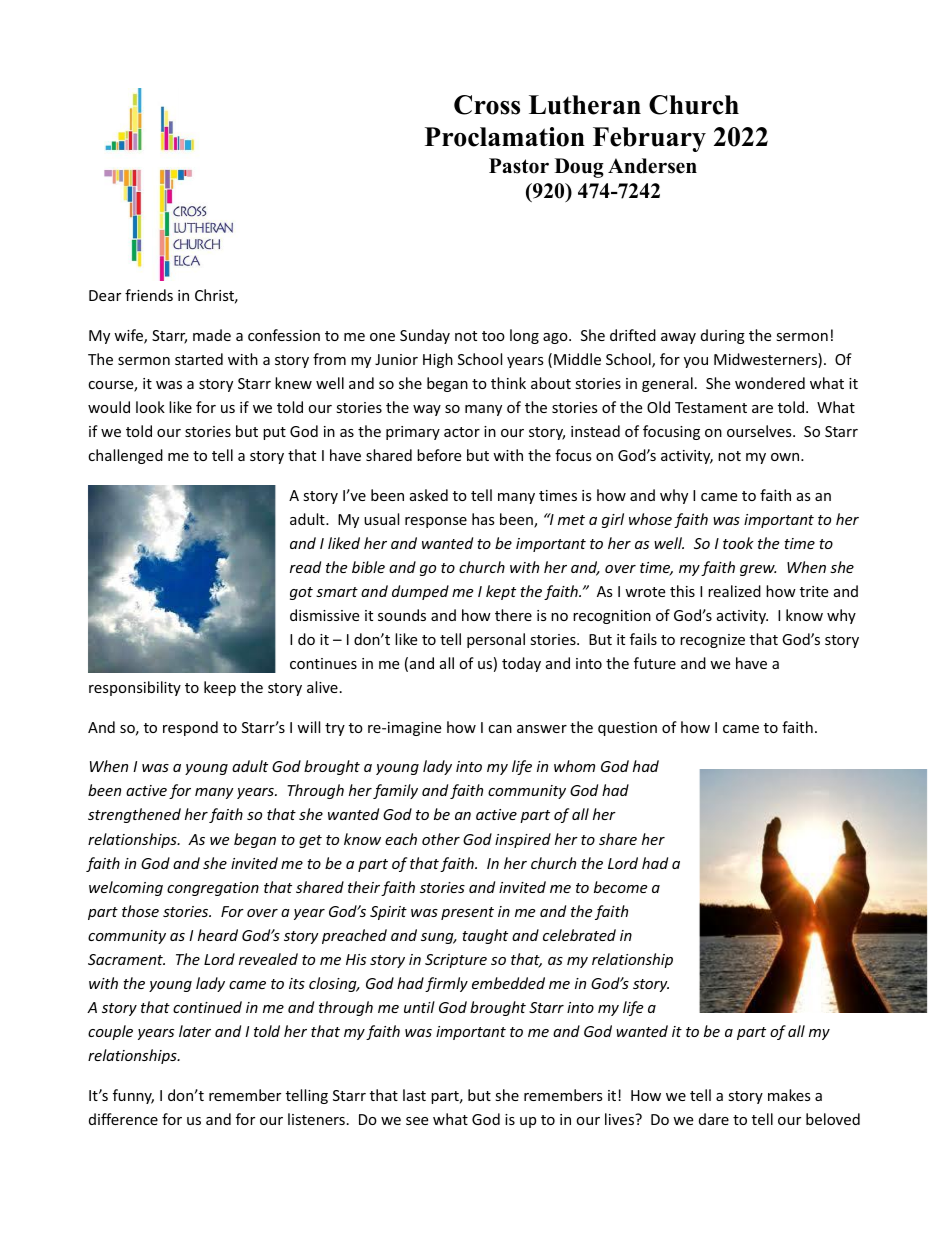  Describe the element at coordinates (505, 137) in the document. I see `Proclamation` at that location.
